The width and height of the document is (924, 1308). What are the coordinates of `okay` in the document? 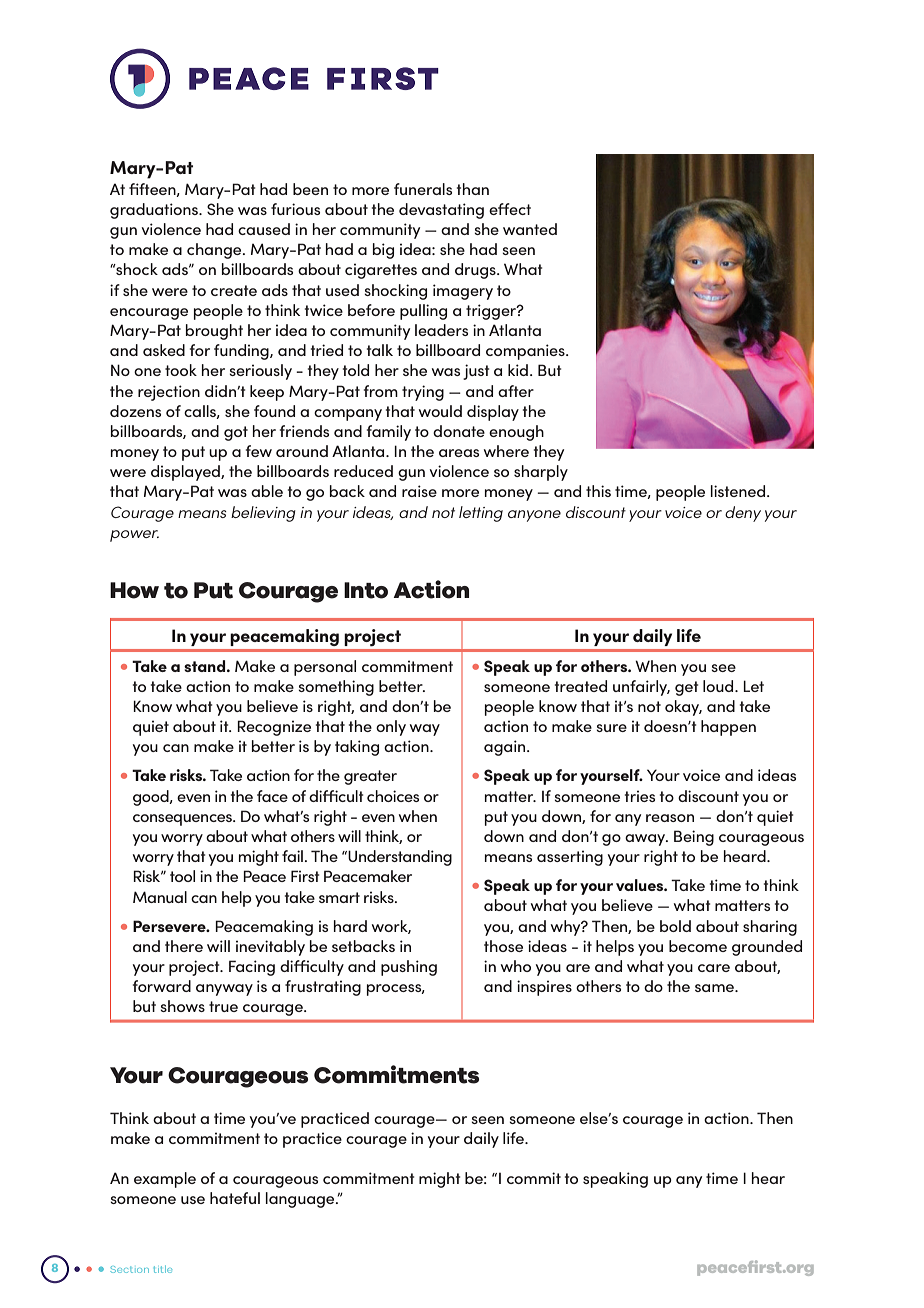 It's located at (683, 708).
